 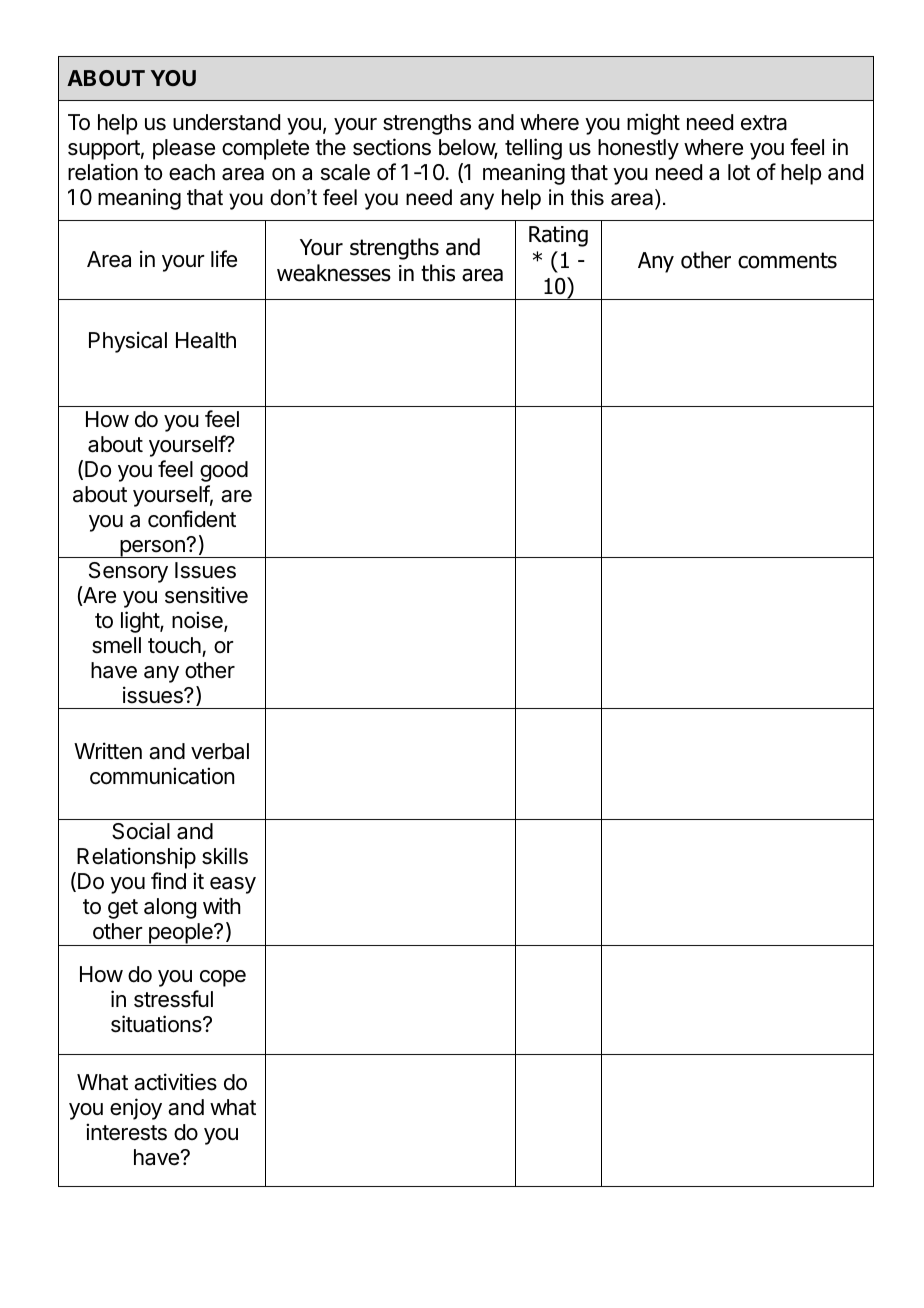 What do you see at coordinates (787, 260) in the page?
I see `comments` at bounding box center [787, 260].
